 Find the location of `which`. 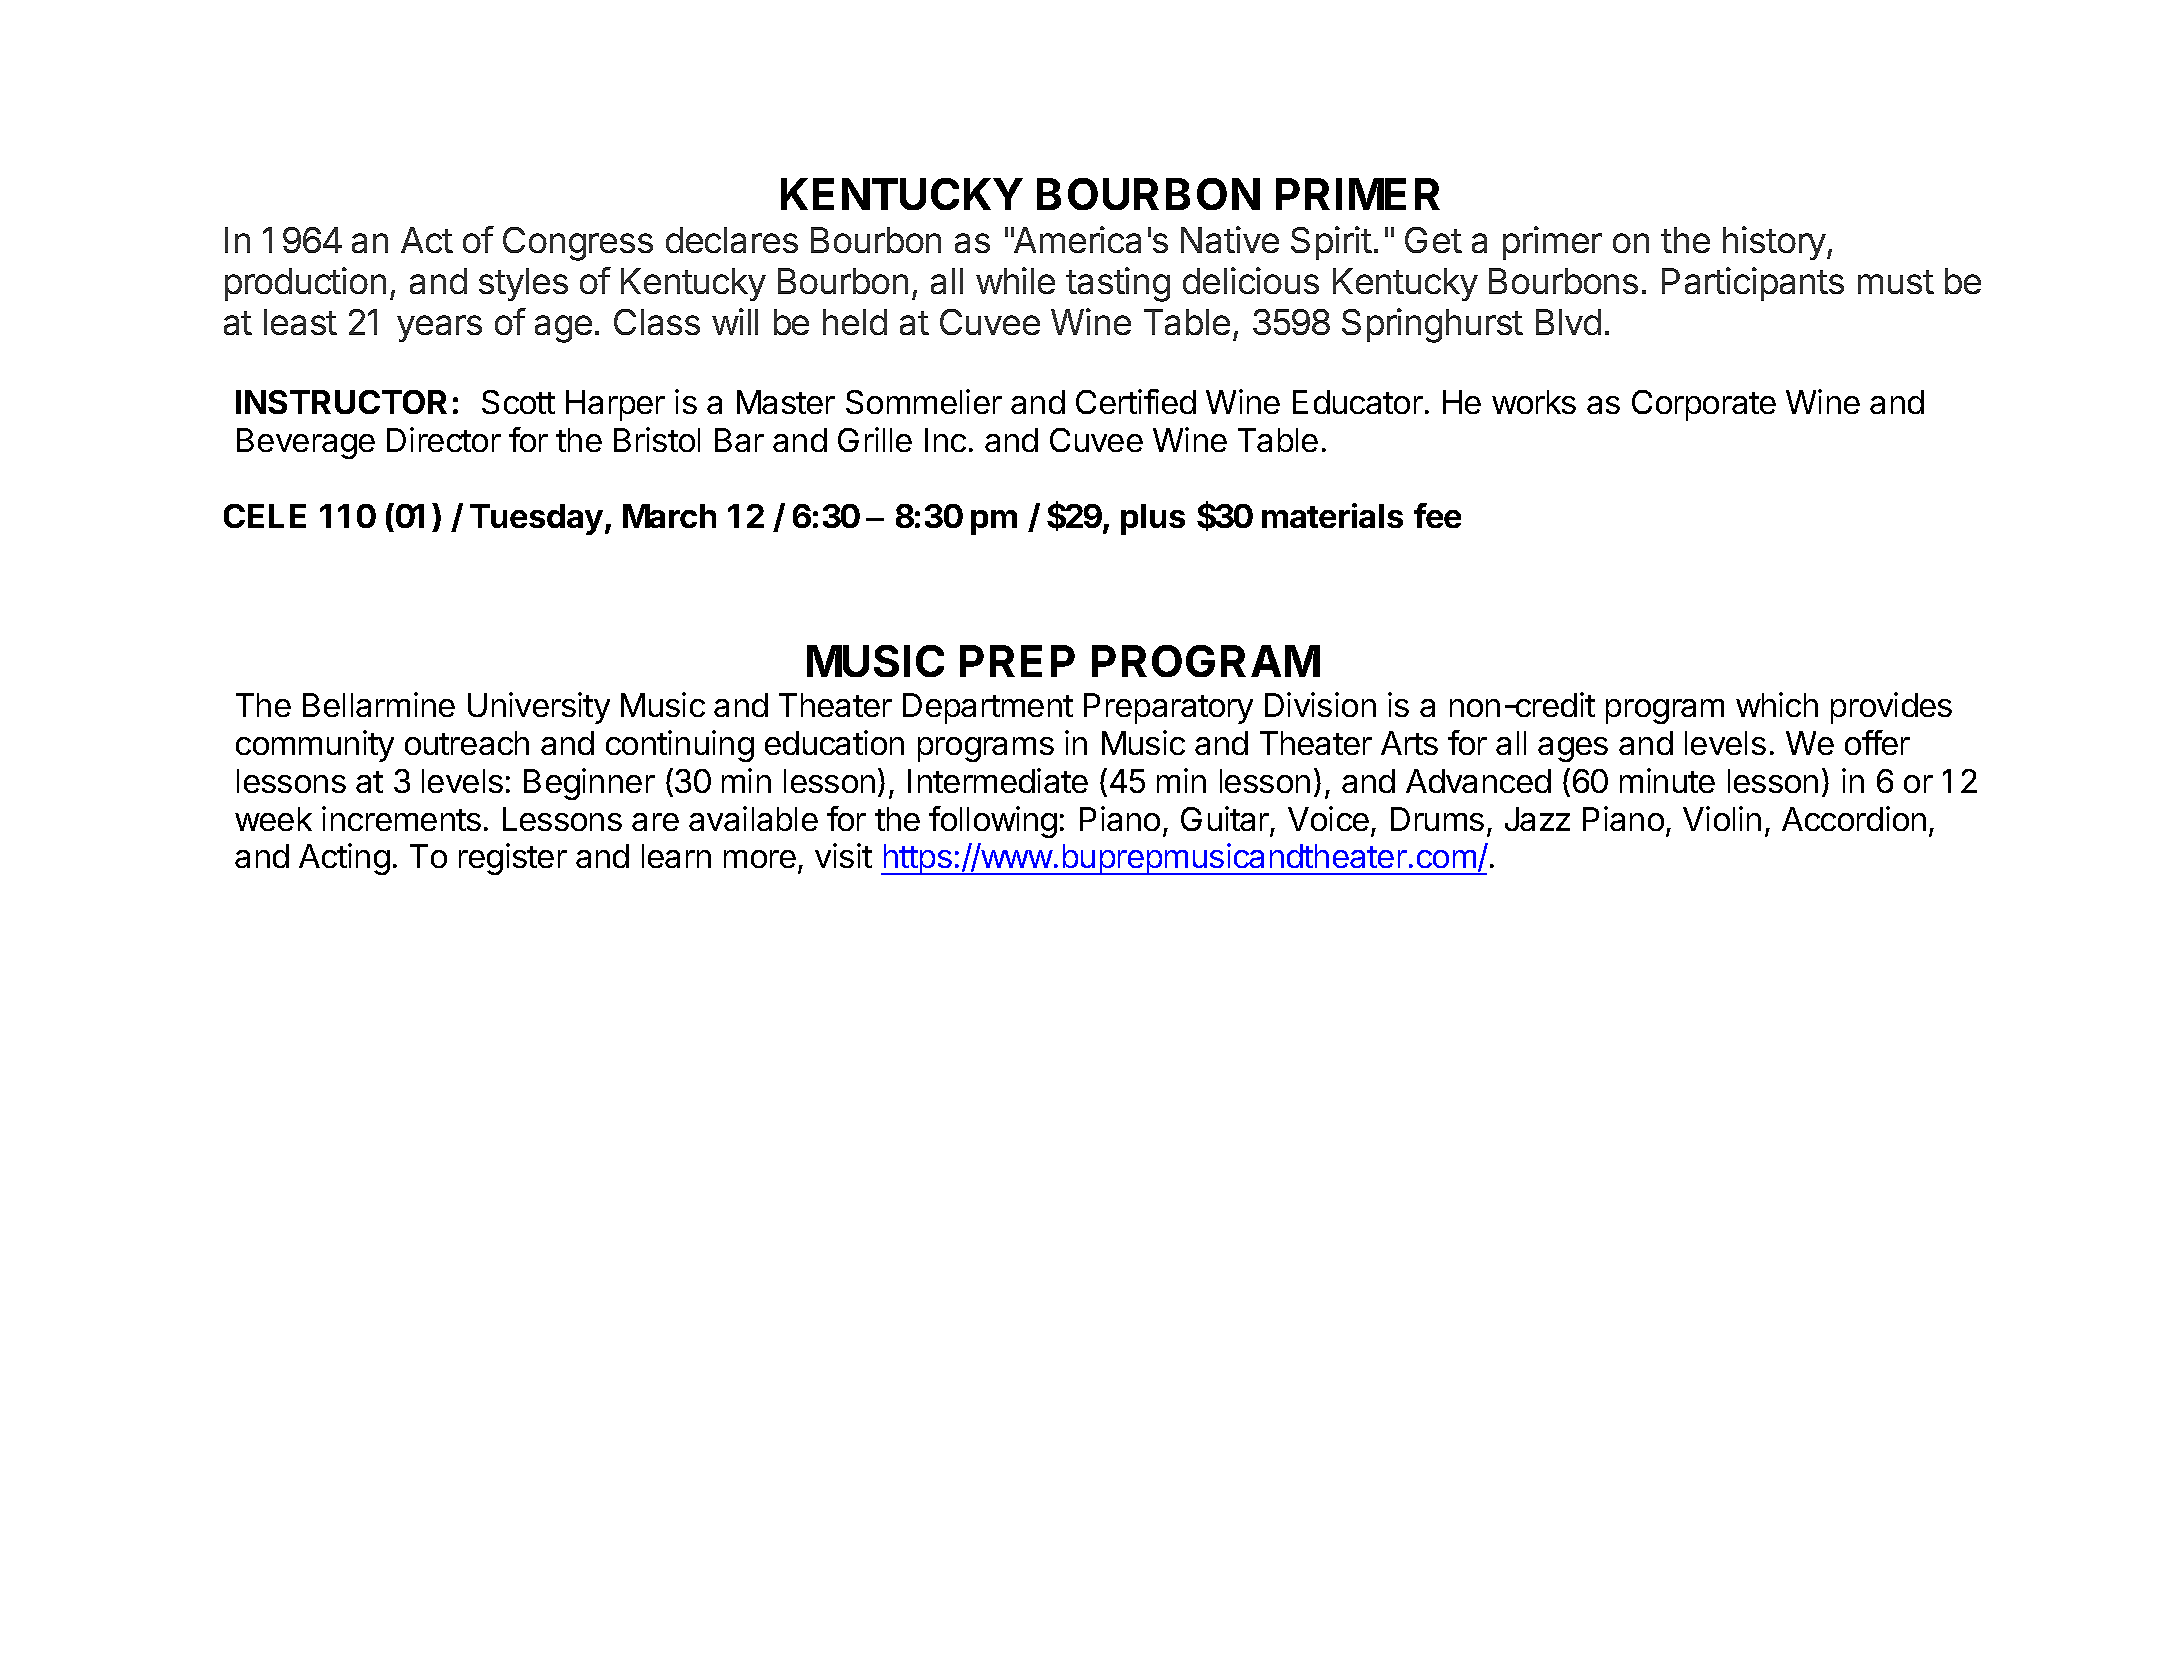

which is located at coordinates (1777, 704).
